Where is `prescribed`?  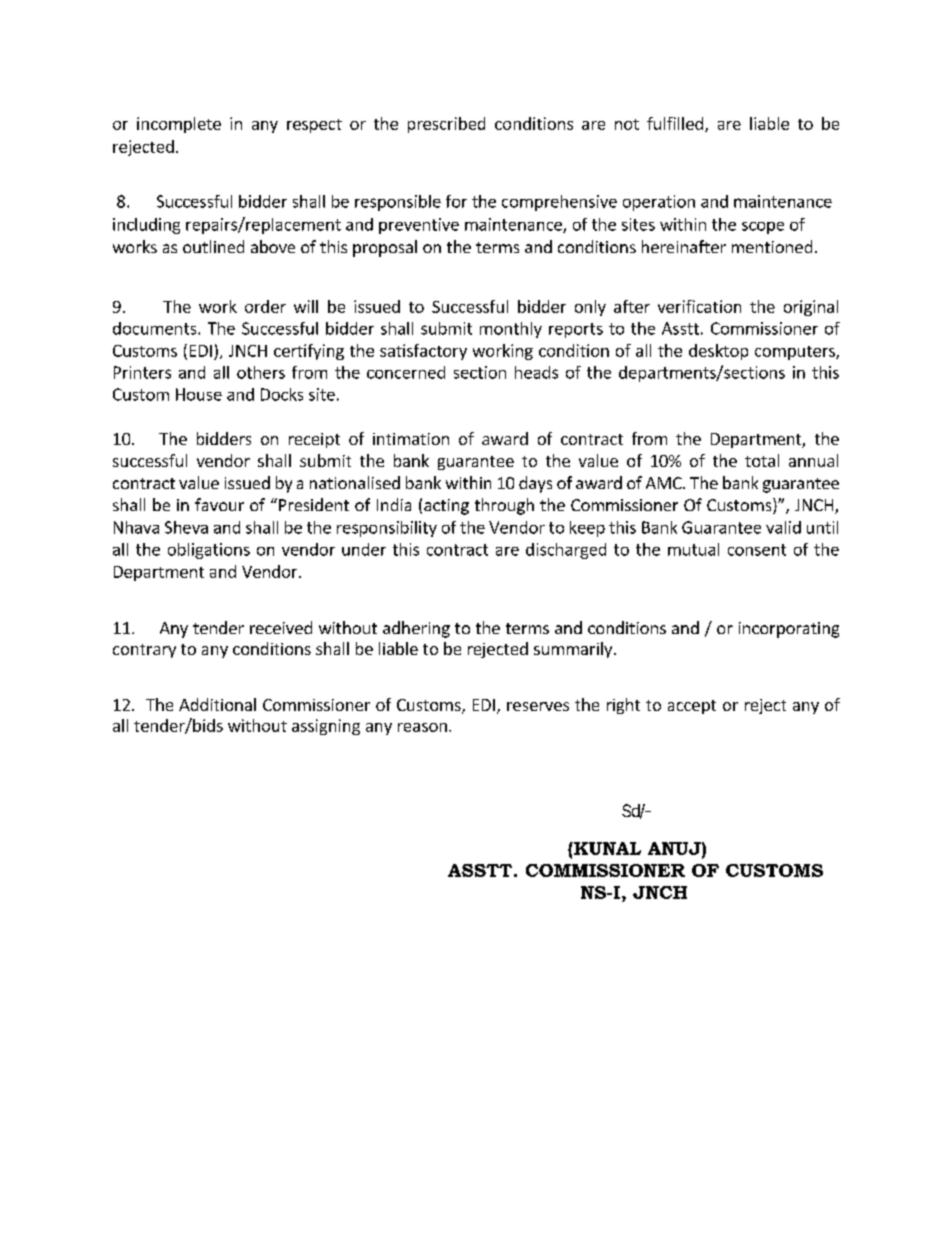 prescribed is located at coordinates (446, 125).
